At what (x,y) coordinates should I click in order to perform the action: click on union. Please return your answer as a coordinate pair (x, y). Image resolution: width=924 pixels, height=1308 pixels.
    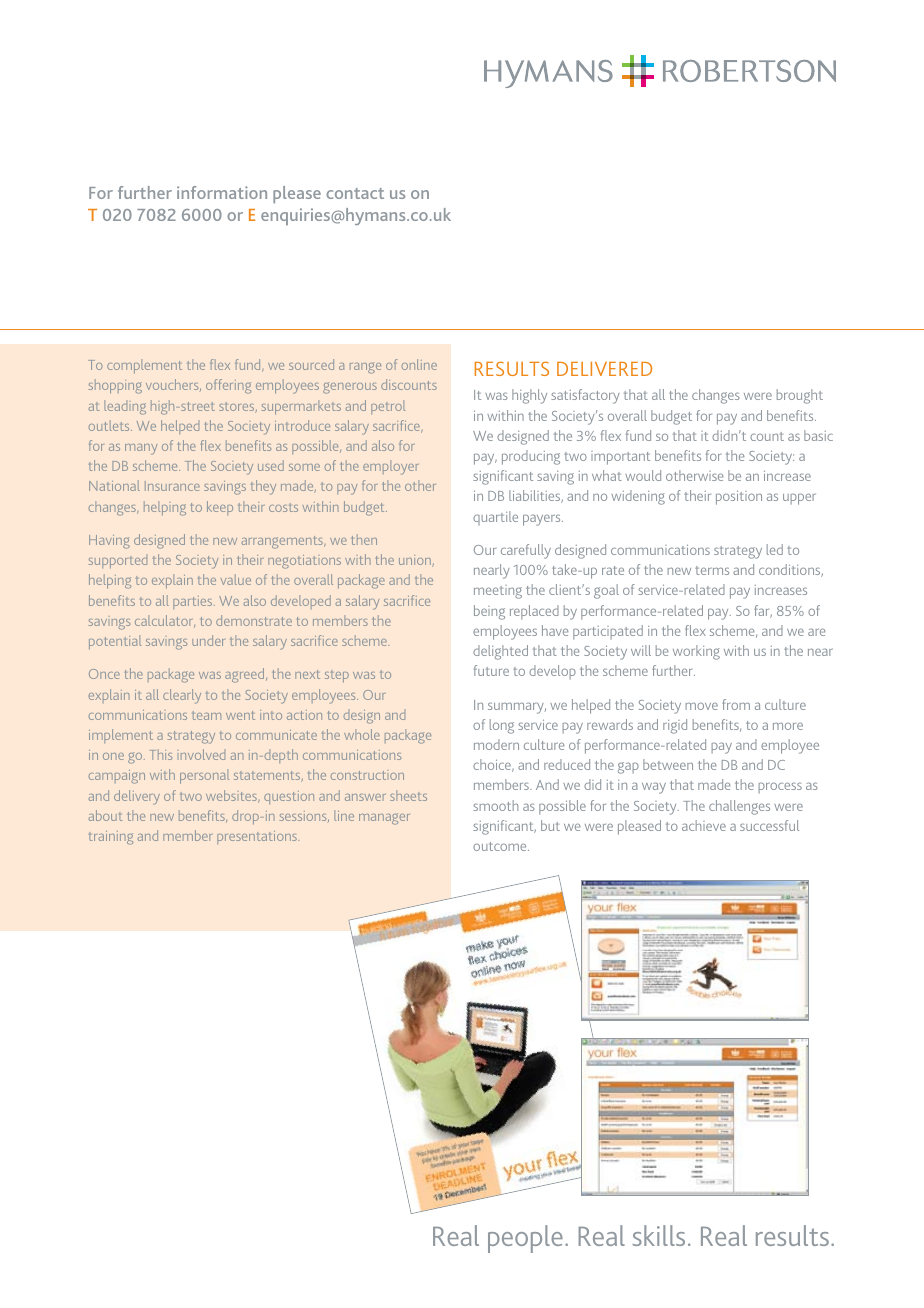
    Looking at the image, I should click on (416, 561).
